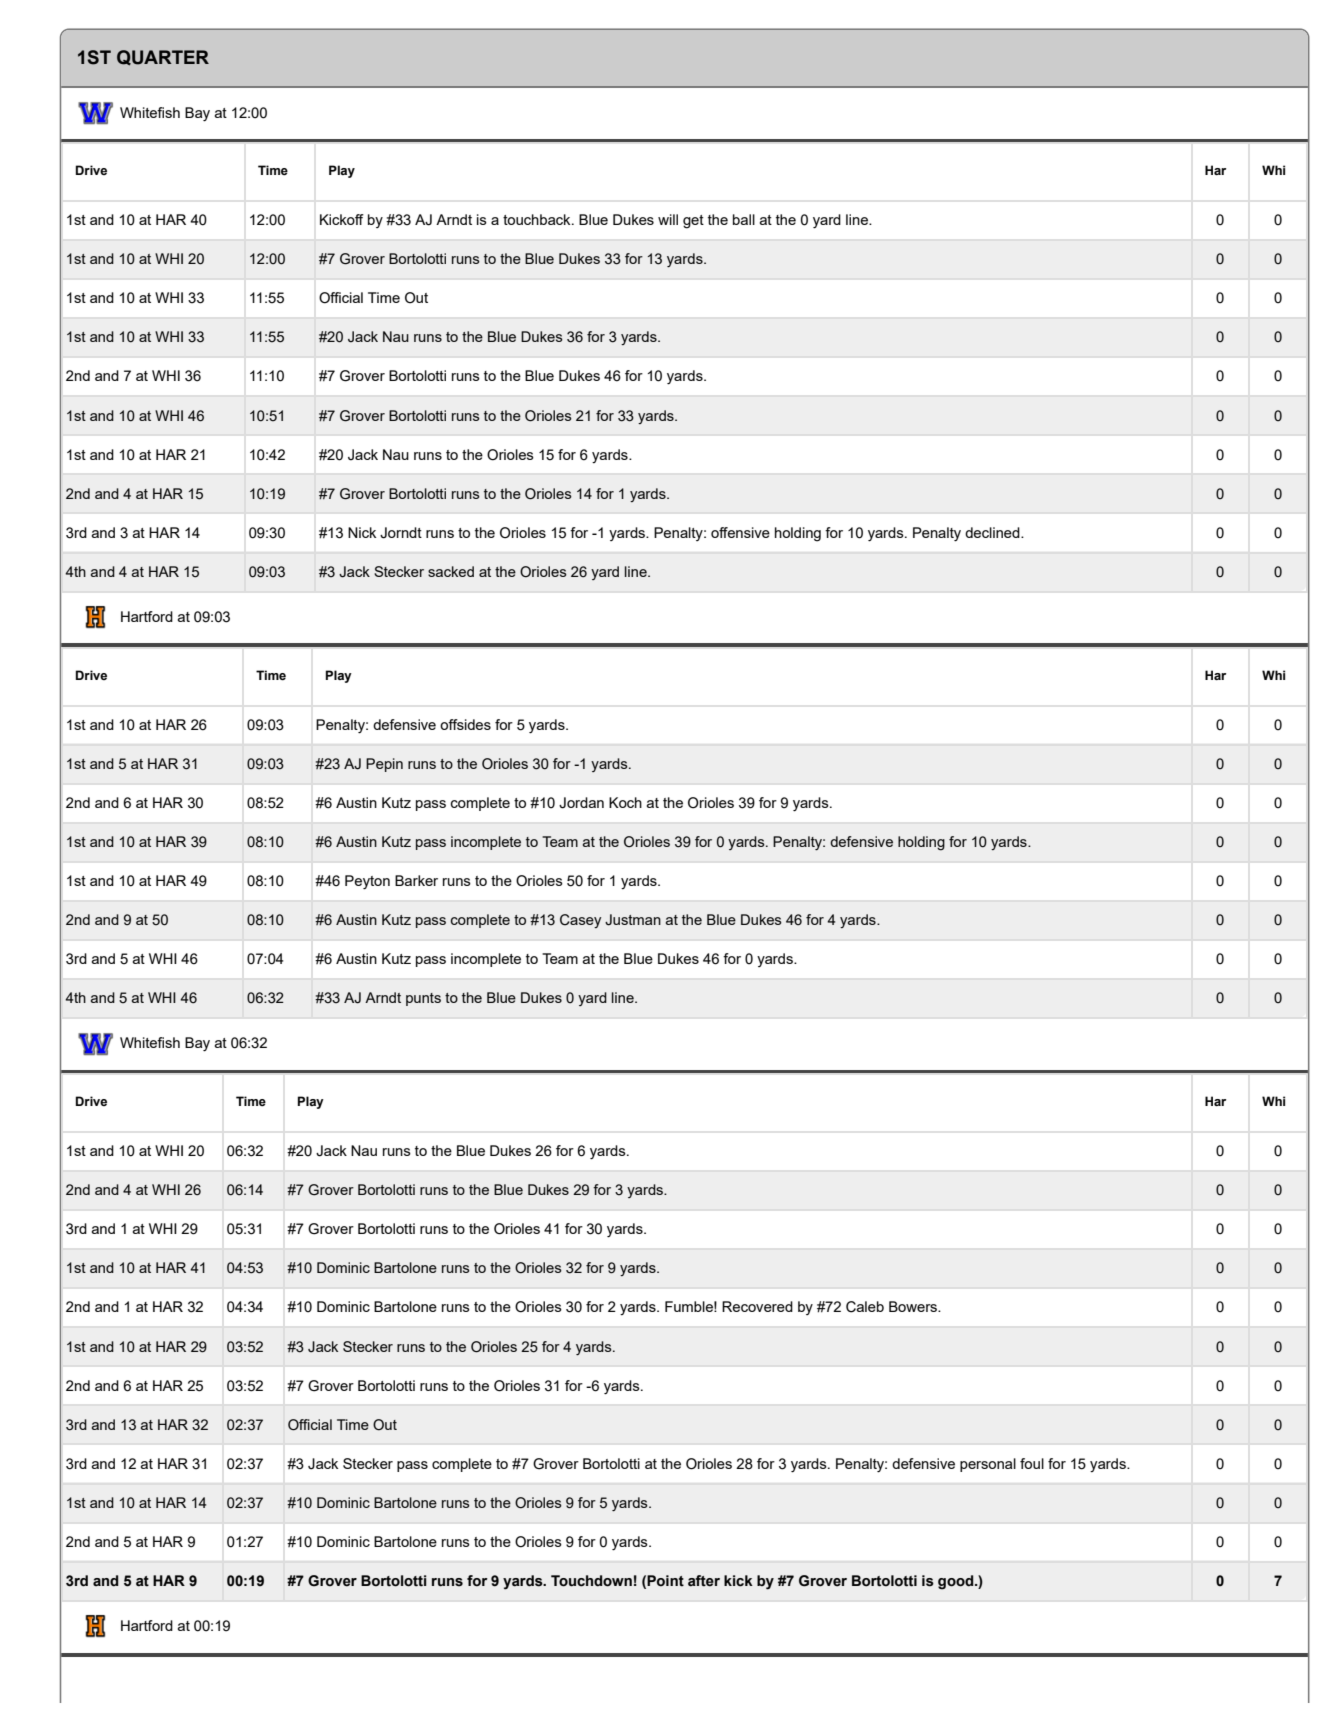 The image size is (1338, 1732). What do you see at coordinates (362, 532) in the image?
I see `Nick` at bounding box center [362, 532].
